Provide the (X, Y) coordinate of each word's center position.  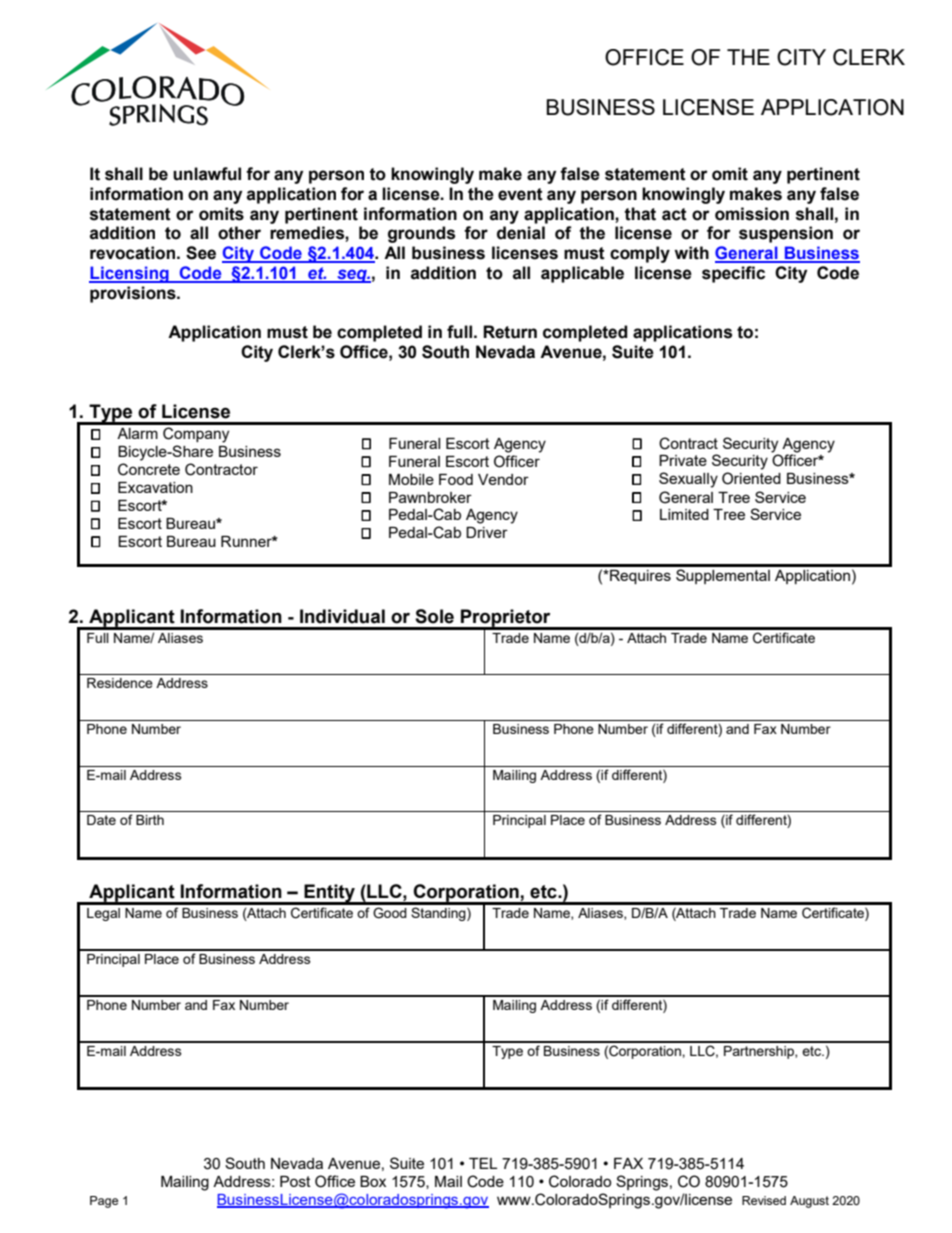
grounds (421, 234)
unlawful (207, 174)
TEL (483, 1163)
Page (104, 1202)
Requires (639, 577)
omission (752, 214)
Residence (120, 683)
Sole (434, 616)
